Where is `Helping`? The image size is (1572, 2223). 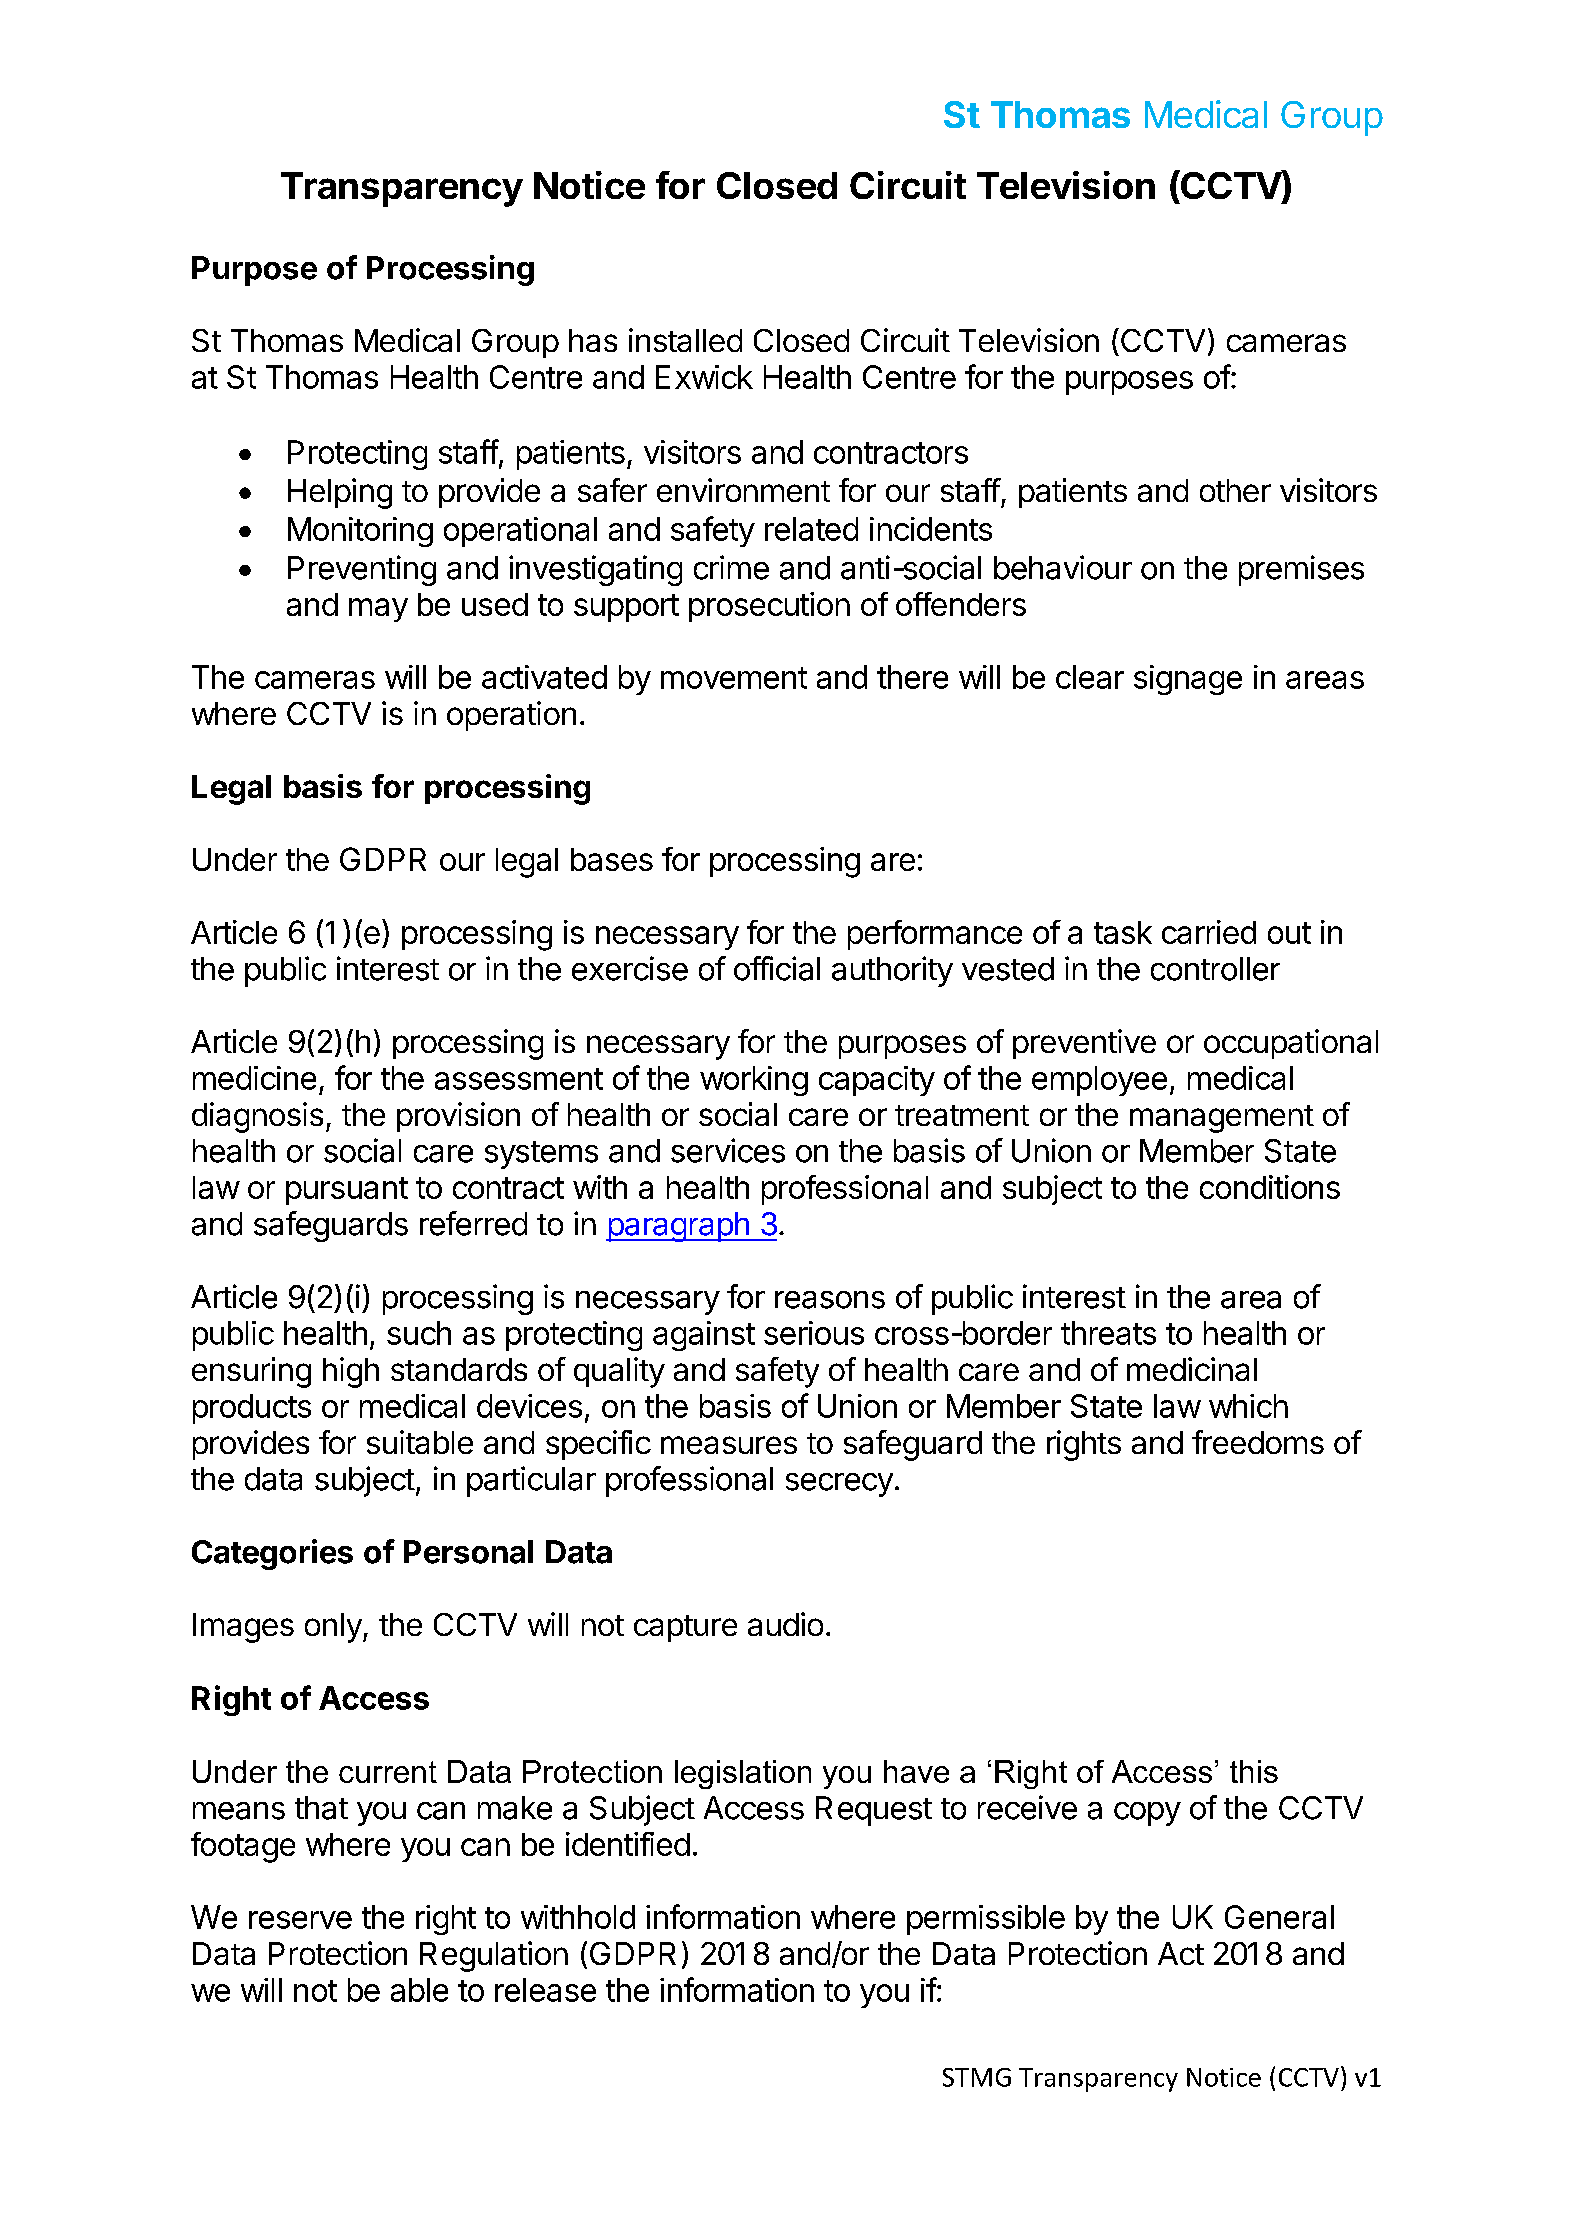
Helping is located at coordinates (340, 493).
